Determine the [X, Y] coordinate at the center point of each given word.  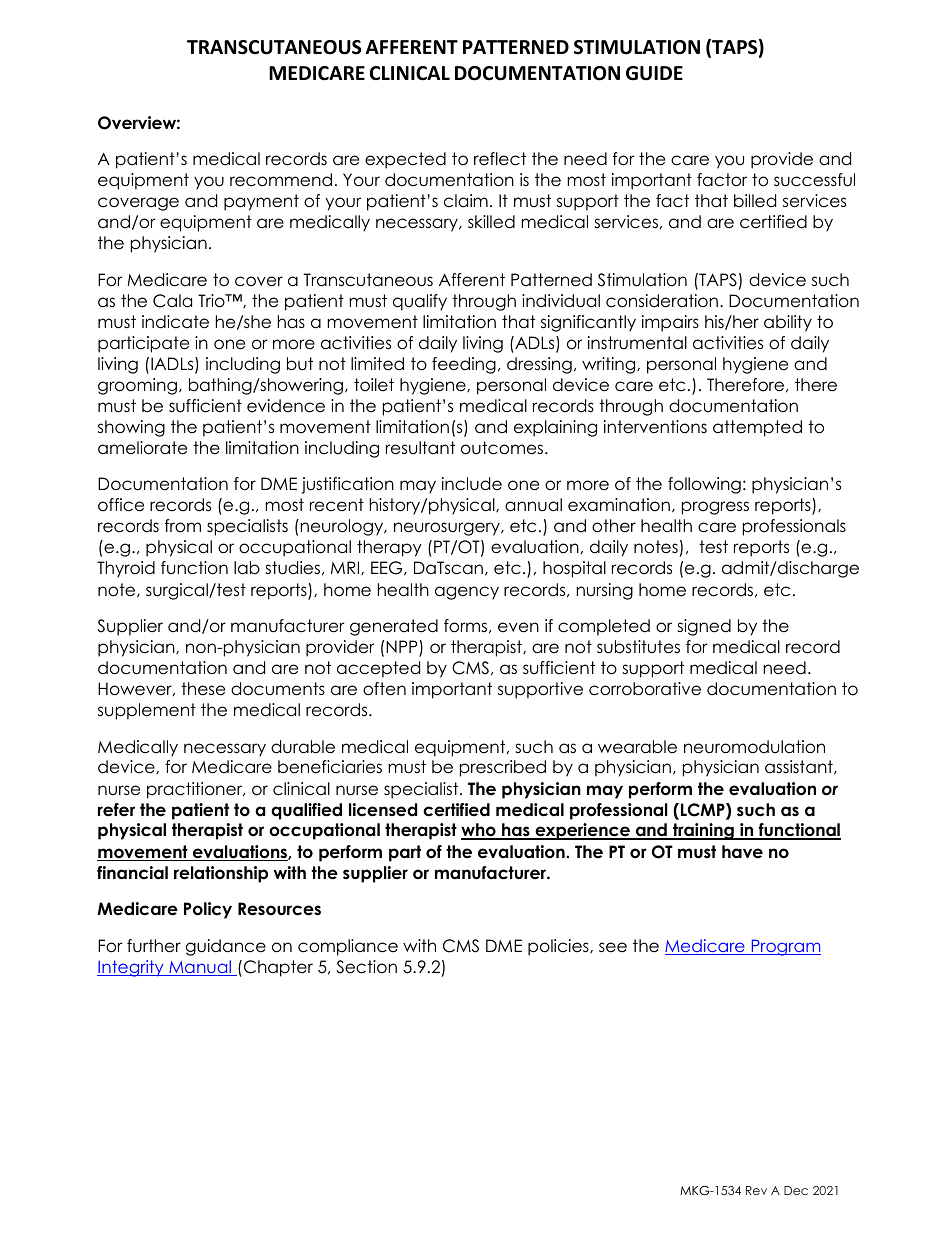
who [479, 831]
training [703, 831]
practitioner [196, 790]
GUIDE [654, 73]
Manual [200, 968]
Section [366, 967]
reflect [500, 159]
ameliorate [142, 448]
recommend [281, 180]
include [472, 484]
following [704, 485]
